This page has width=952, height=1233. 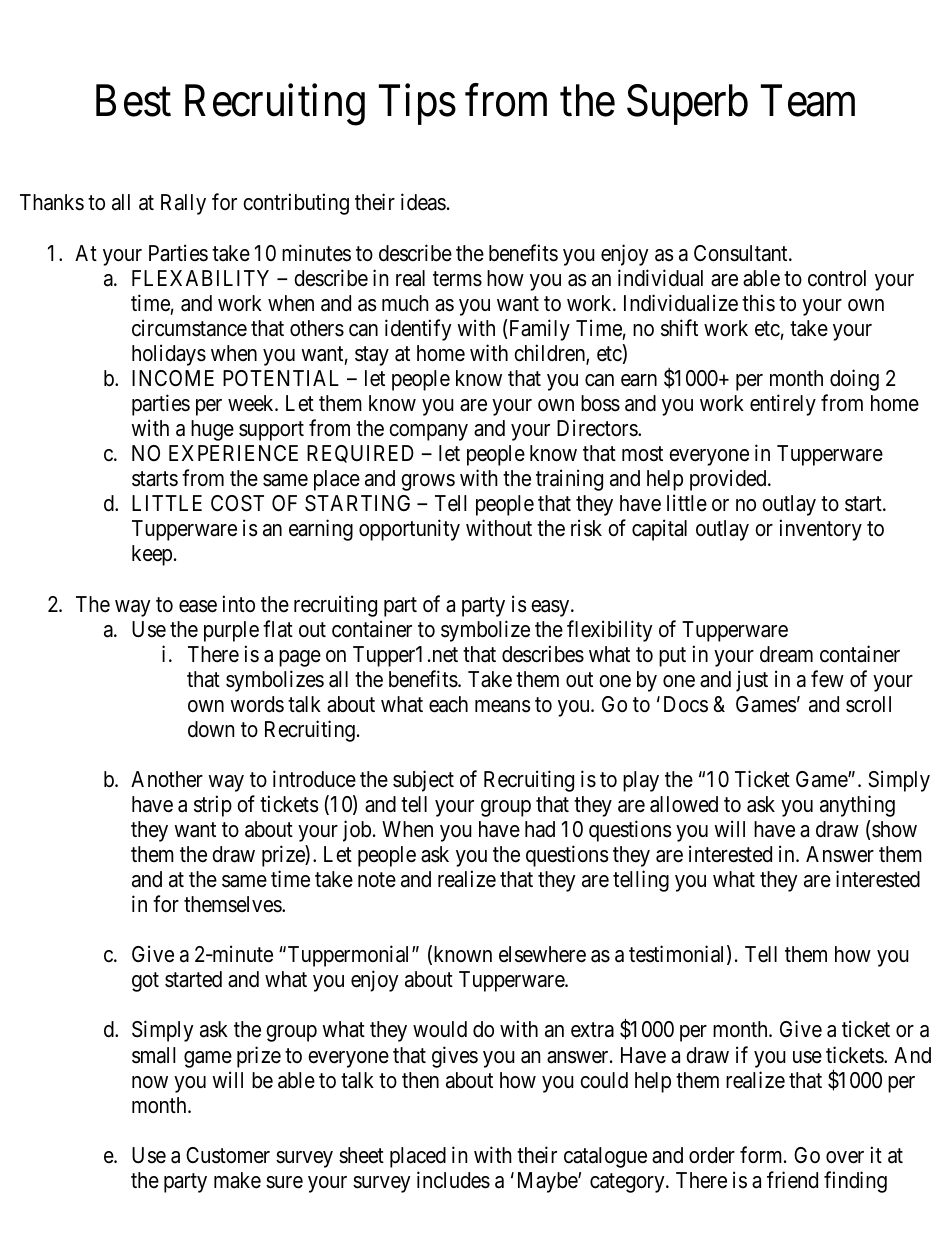 I want to click on ease, so click(x=198, y=606).
